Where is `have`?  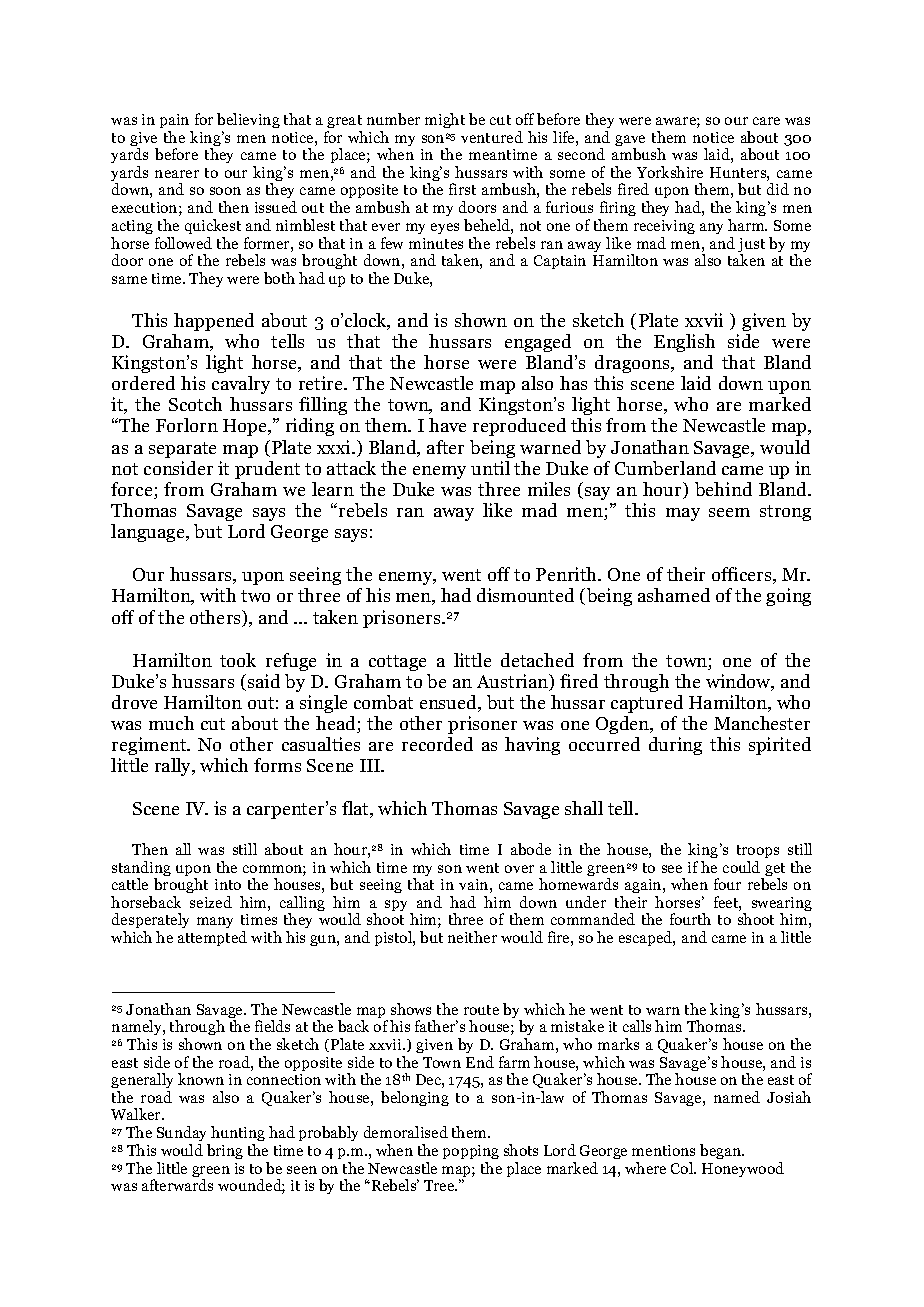
have is located at coordinates (447, 425).
